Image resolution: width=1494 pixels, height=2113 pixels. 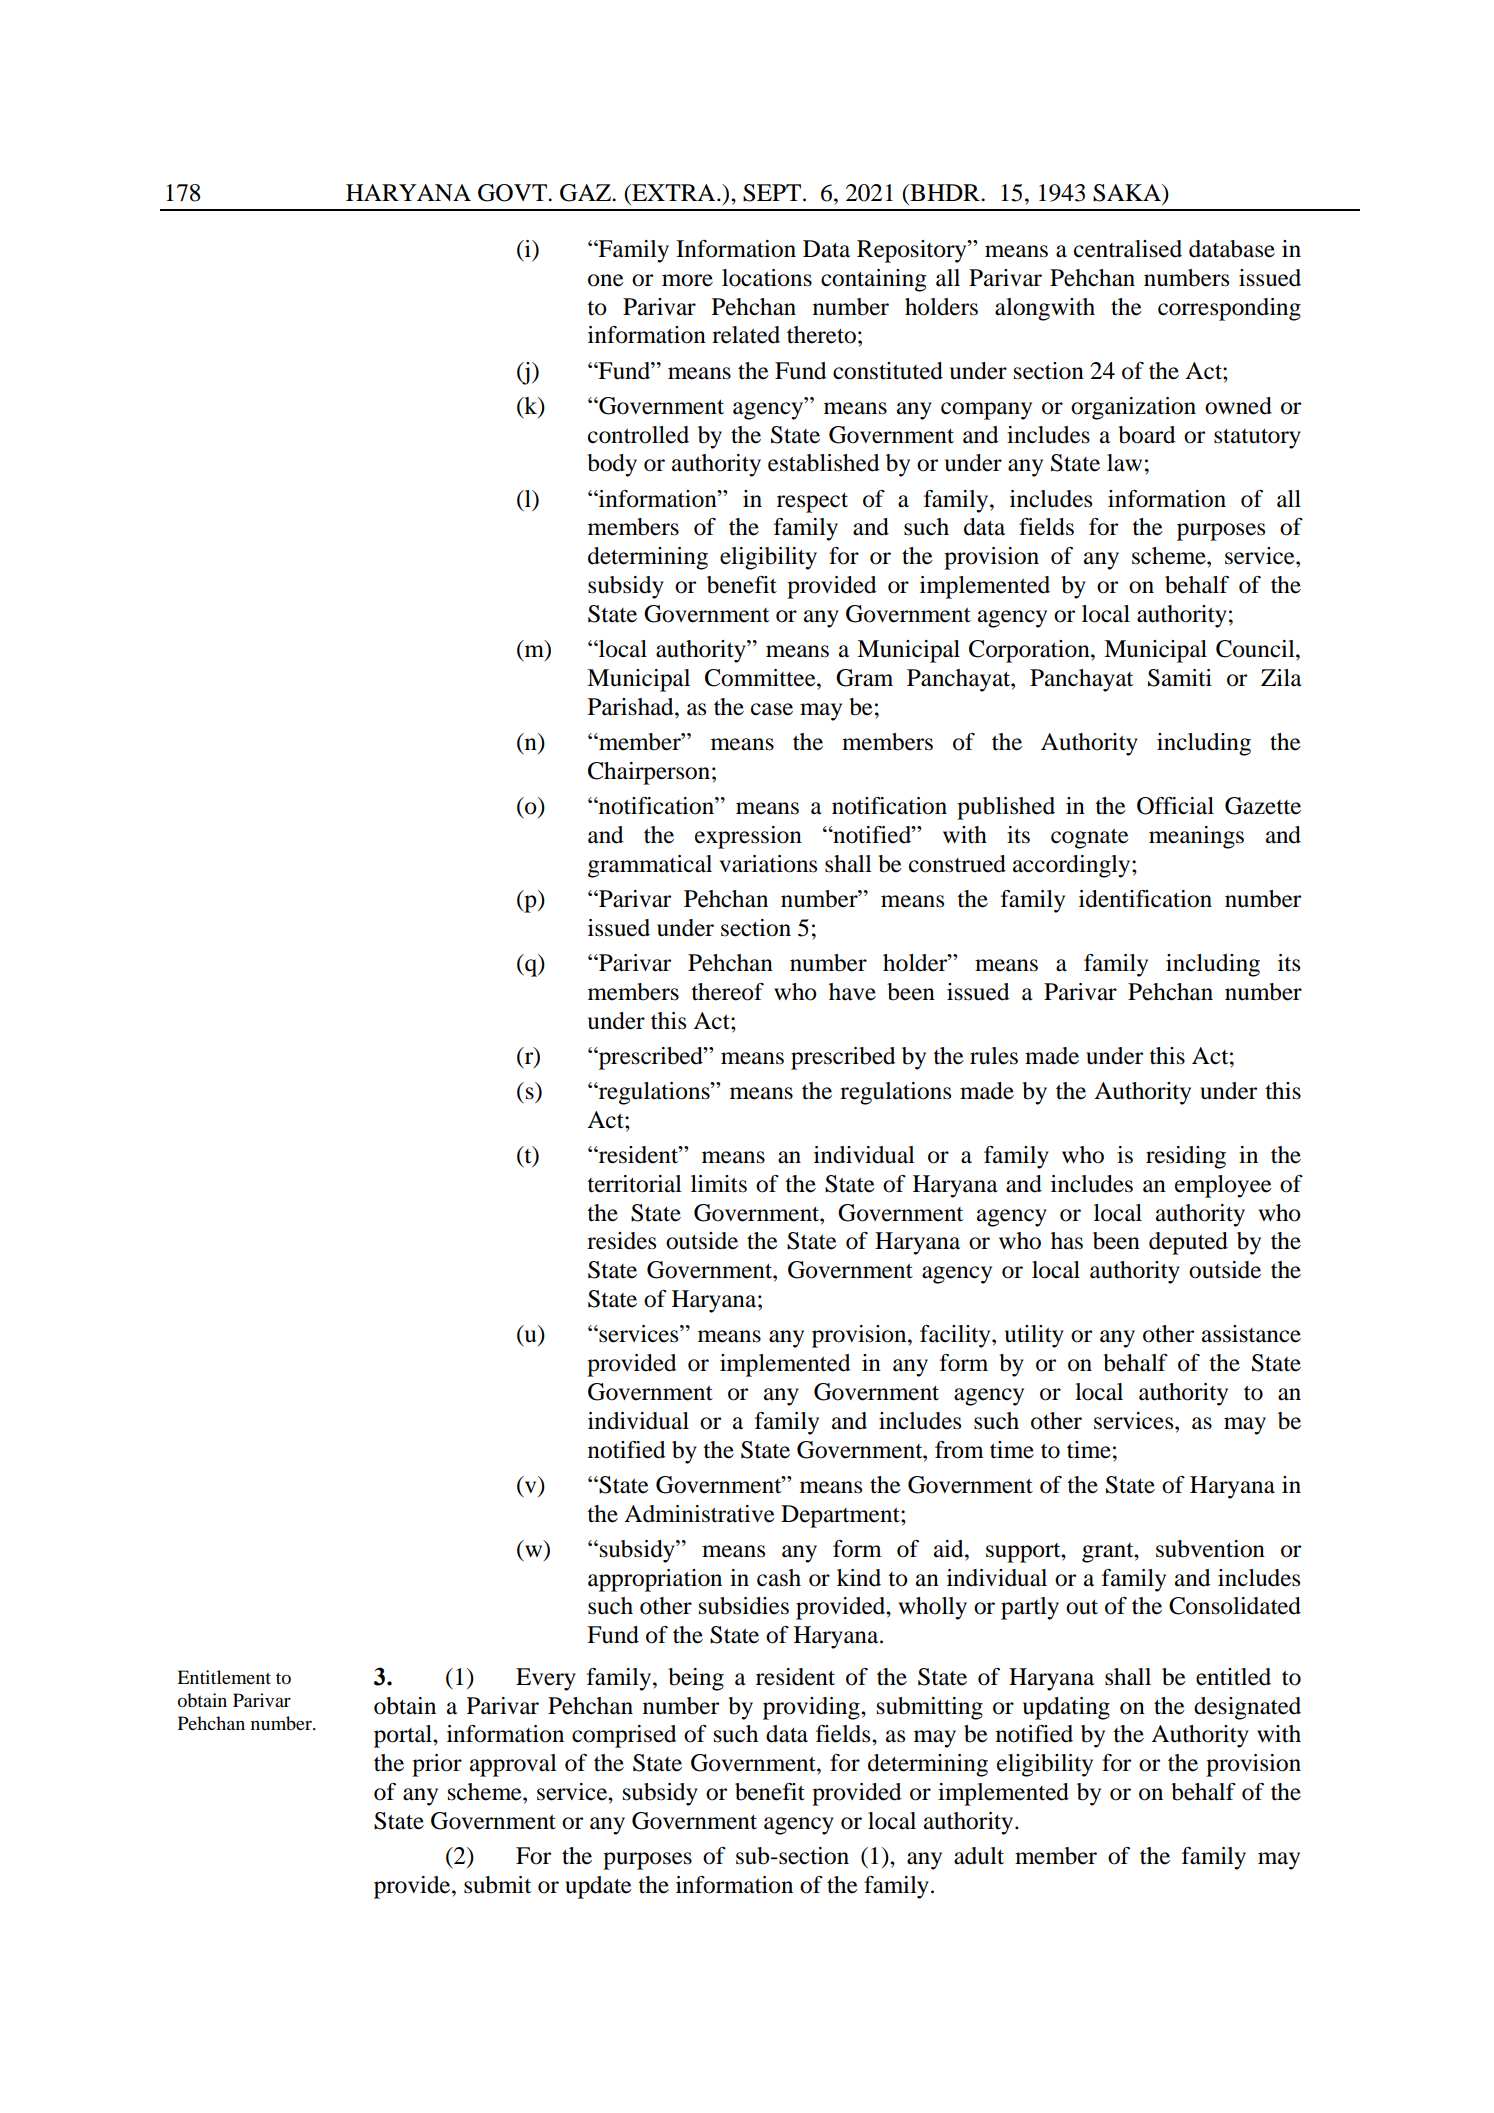 What do you see at coordinates (767, 278) in the image?
I see `locations` at bounding box center [767, 278].
